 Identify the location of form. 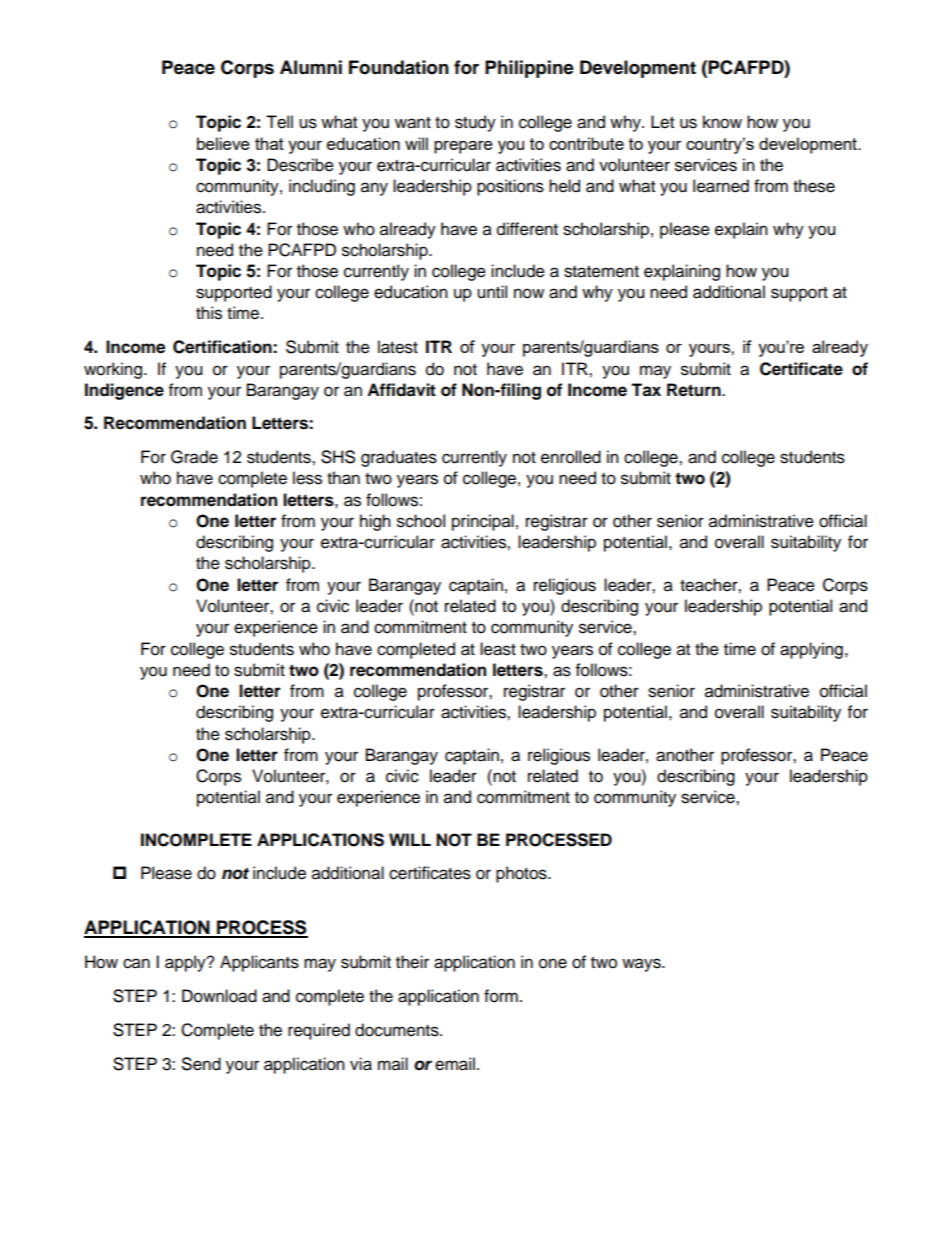
(501, 996).
